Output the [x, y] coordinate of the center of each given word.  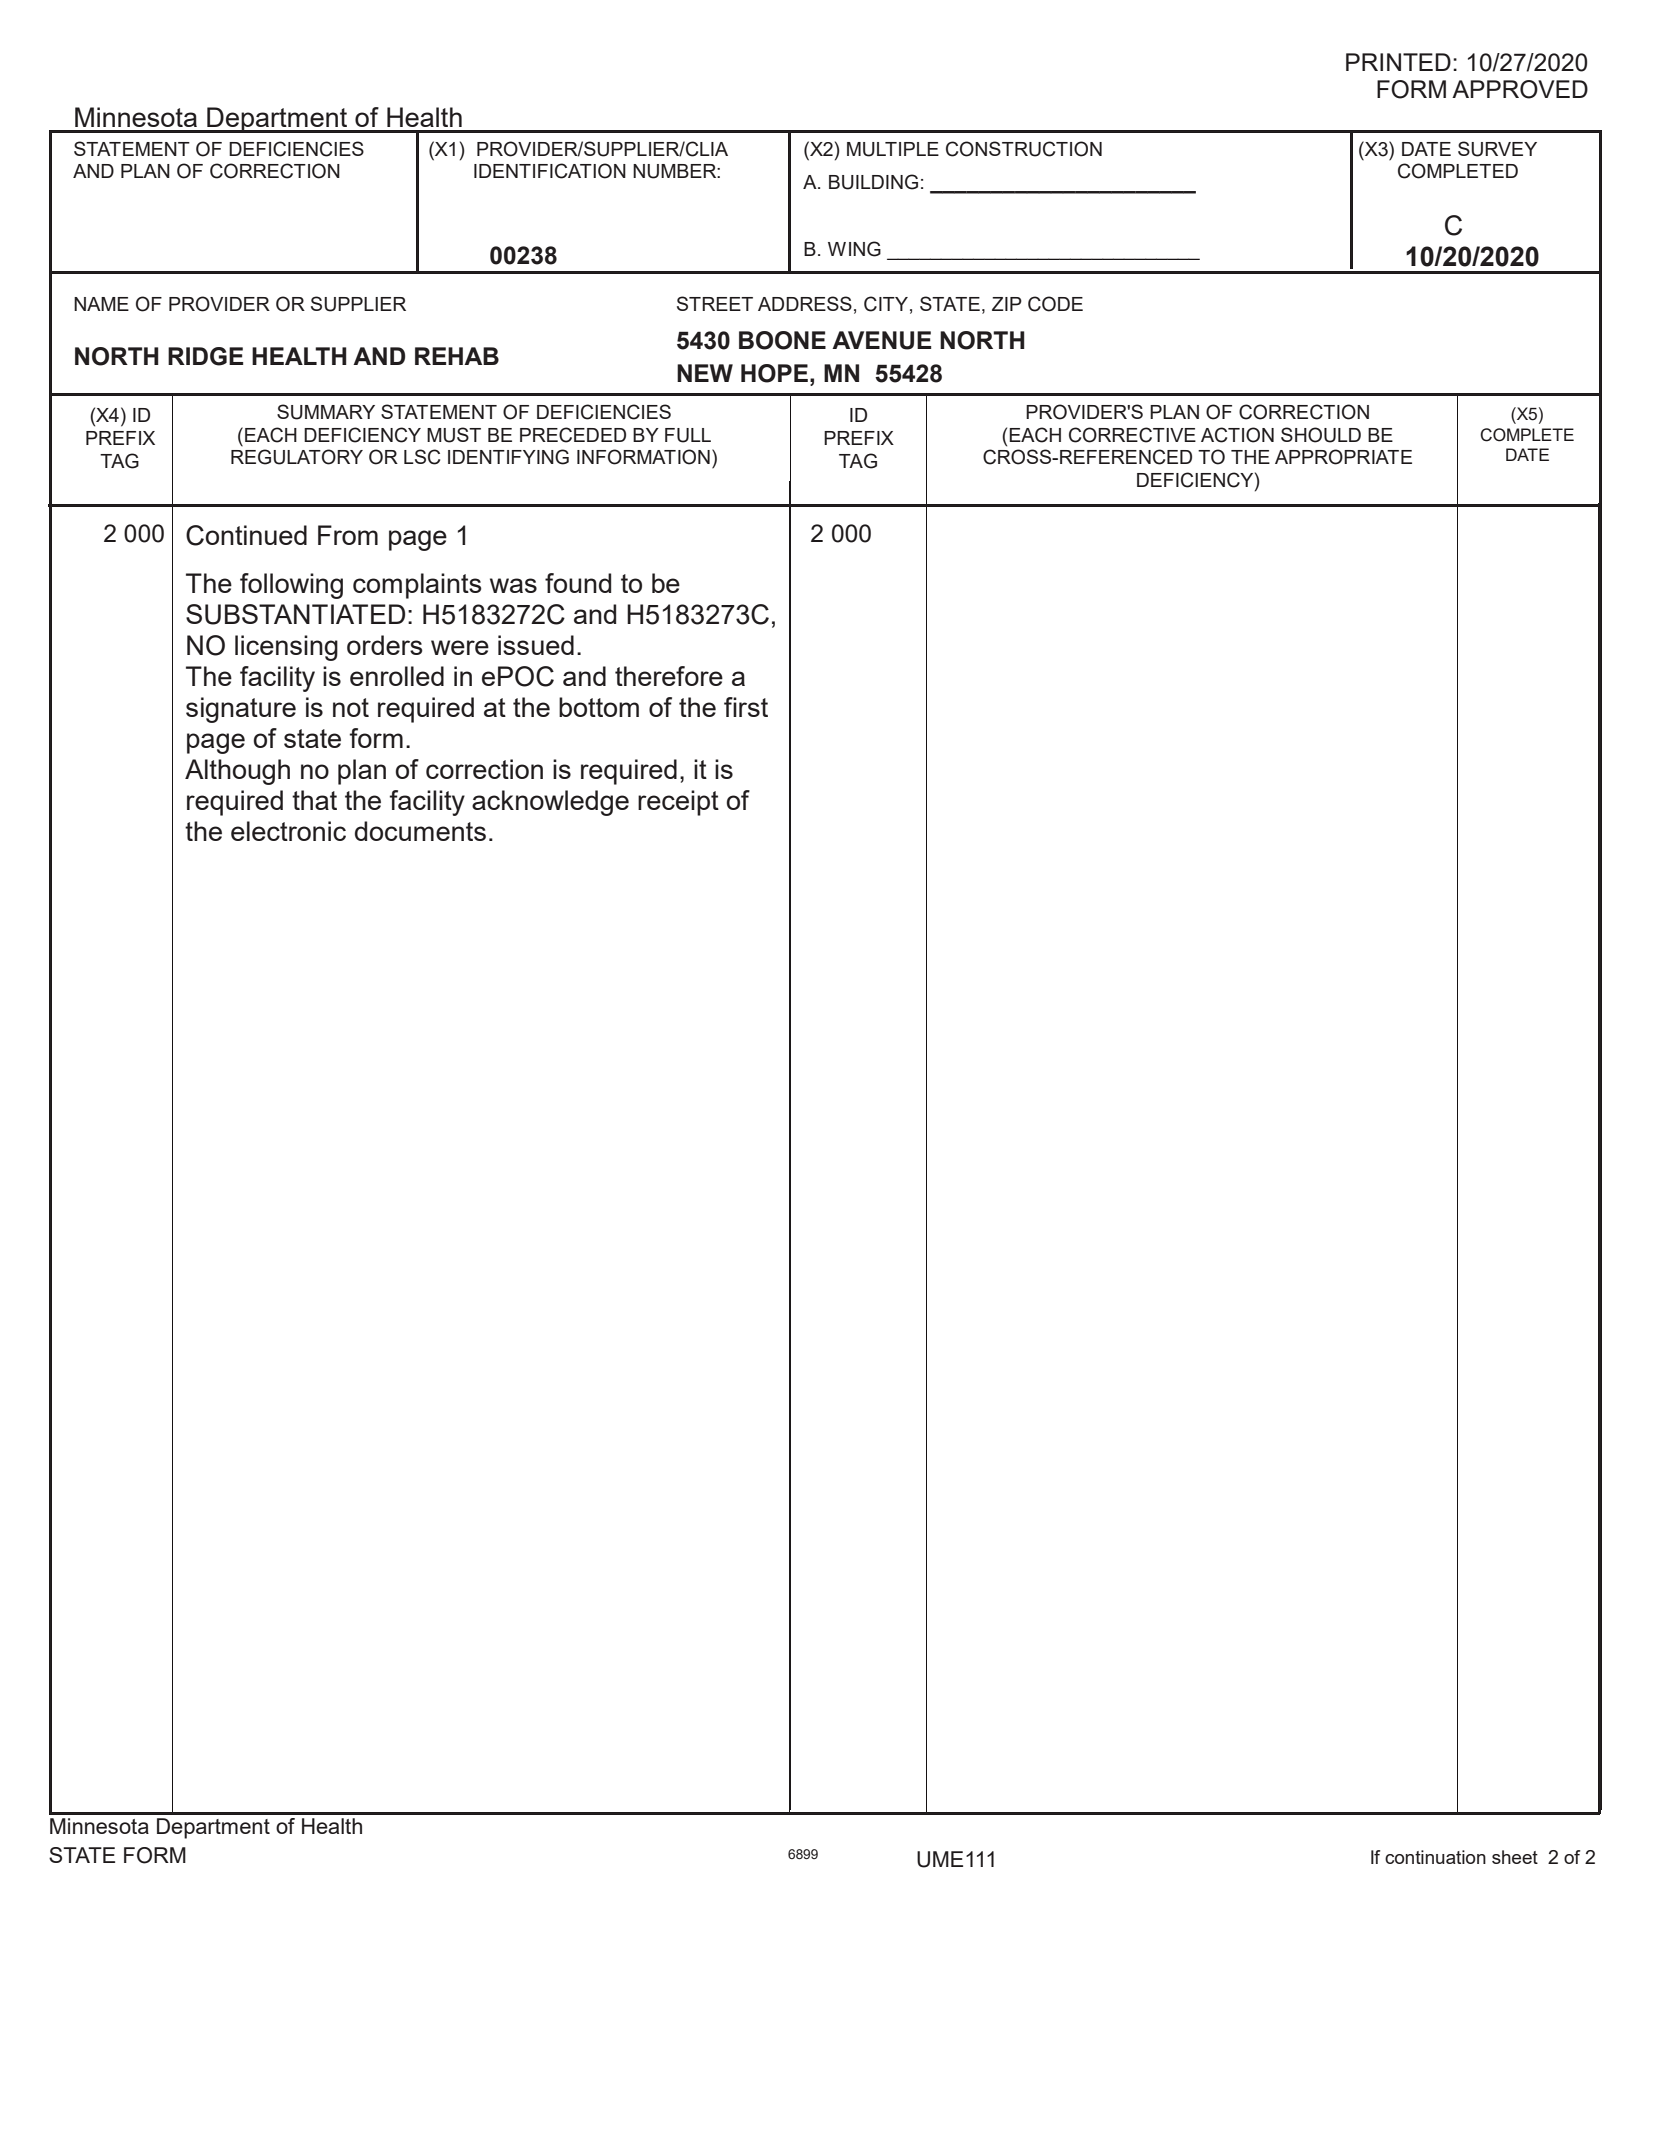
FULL [688, 435]
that [314, 800]
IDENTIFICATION [550, 171]
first [746, 707]
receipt [678, 803]
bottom [599, 707]
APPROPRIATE [1343, 457]
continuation [1435, 1857]
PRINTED [1398, 62]
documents [420, 831]
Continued [246, 535]
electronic [288, 831]
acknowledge [550, 803]
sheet [1515, 1857]
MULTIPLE [893, 149]
